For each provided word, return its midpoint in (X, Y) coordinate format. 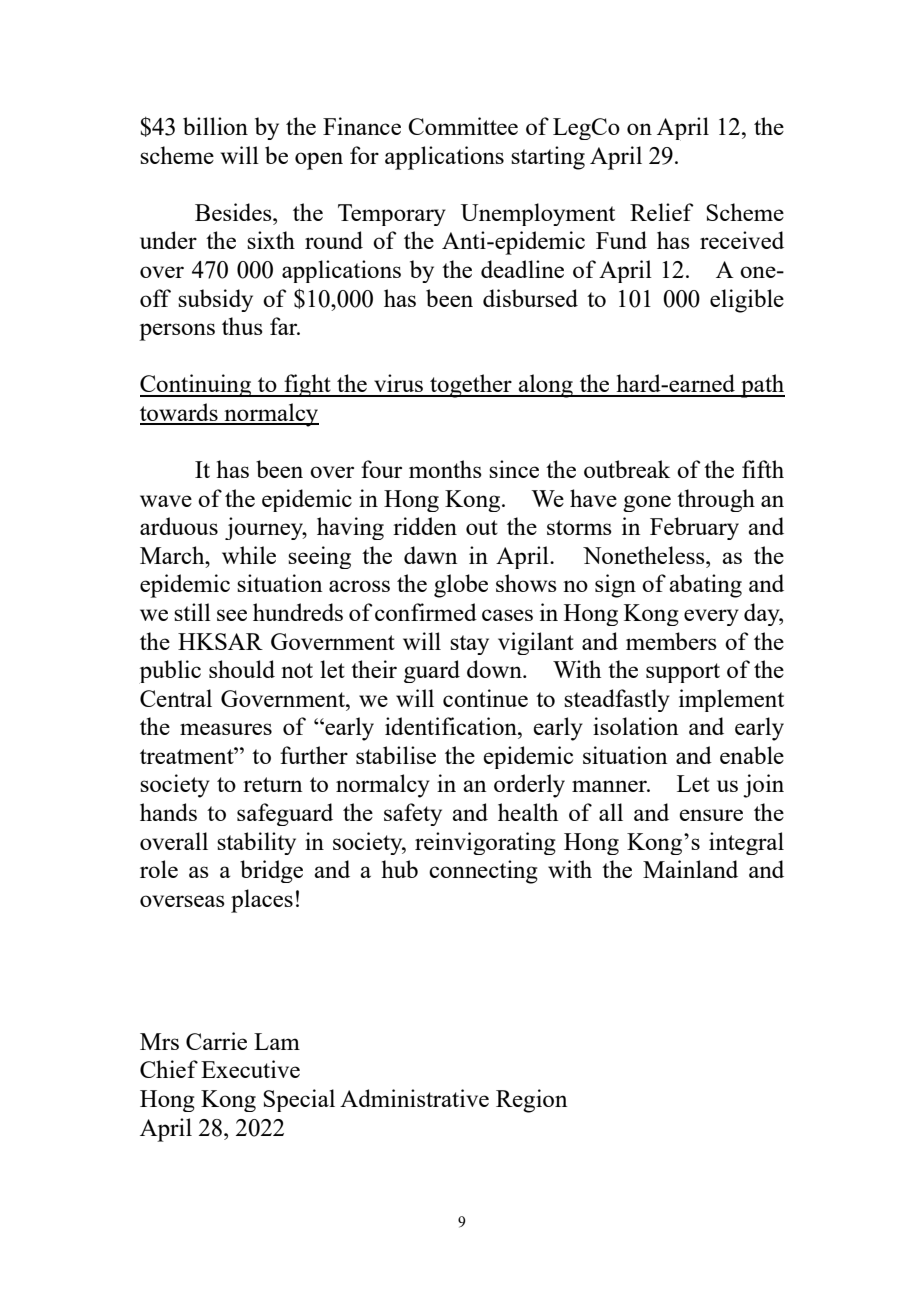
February (694, 528)
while (249, 555)
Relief (662, 212)
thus (242, 326)
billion (215, 126)
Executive (250, 1069)
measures (226, 729)
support (683, 673)
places (262, 901)
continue (485, 698)
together (471, 386)
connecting (483, 872)
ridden (425, 526)
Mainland (690, 869)
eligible (747, 301)
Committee (463, 126)
